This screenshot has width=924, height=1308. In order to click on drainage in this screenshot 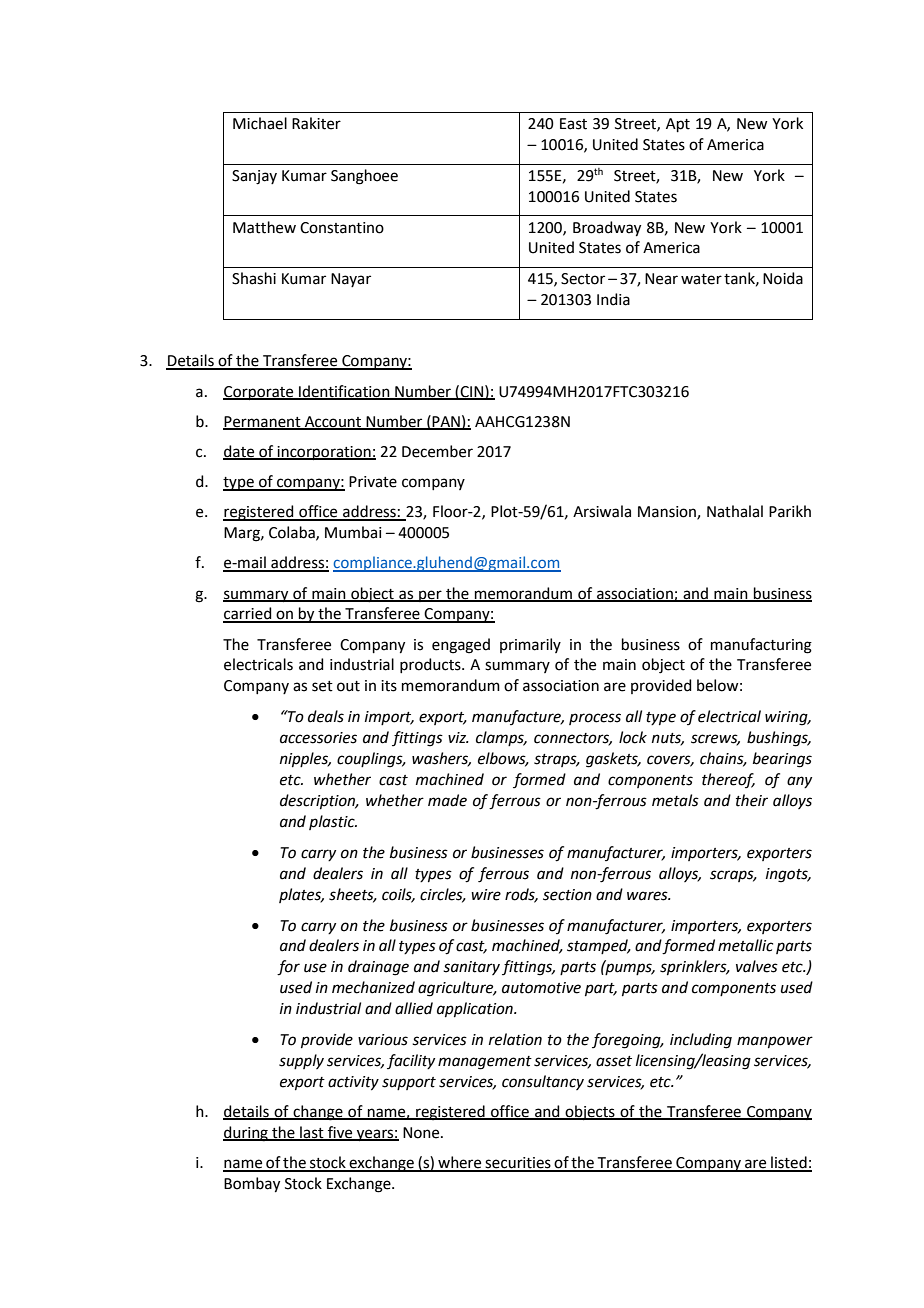, I will do `click(378, 968)`.
